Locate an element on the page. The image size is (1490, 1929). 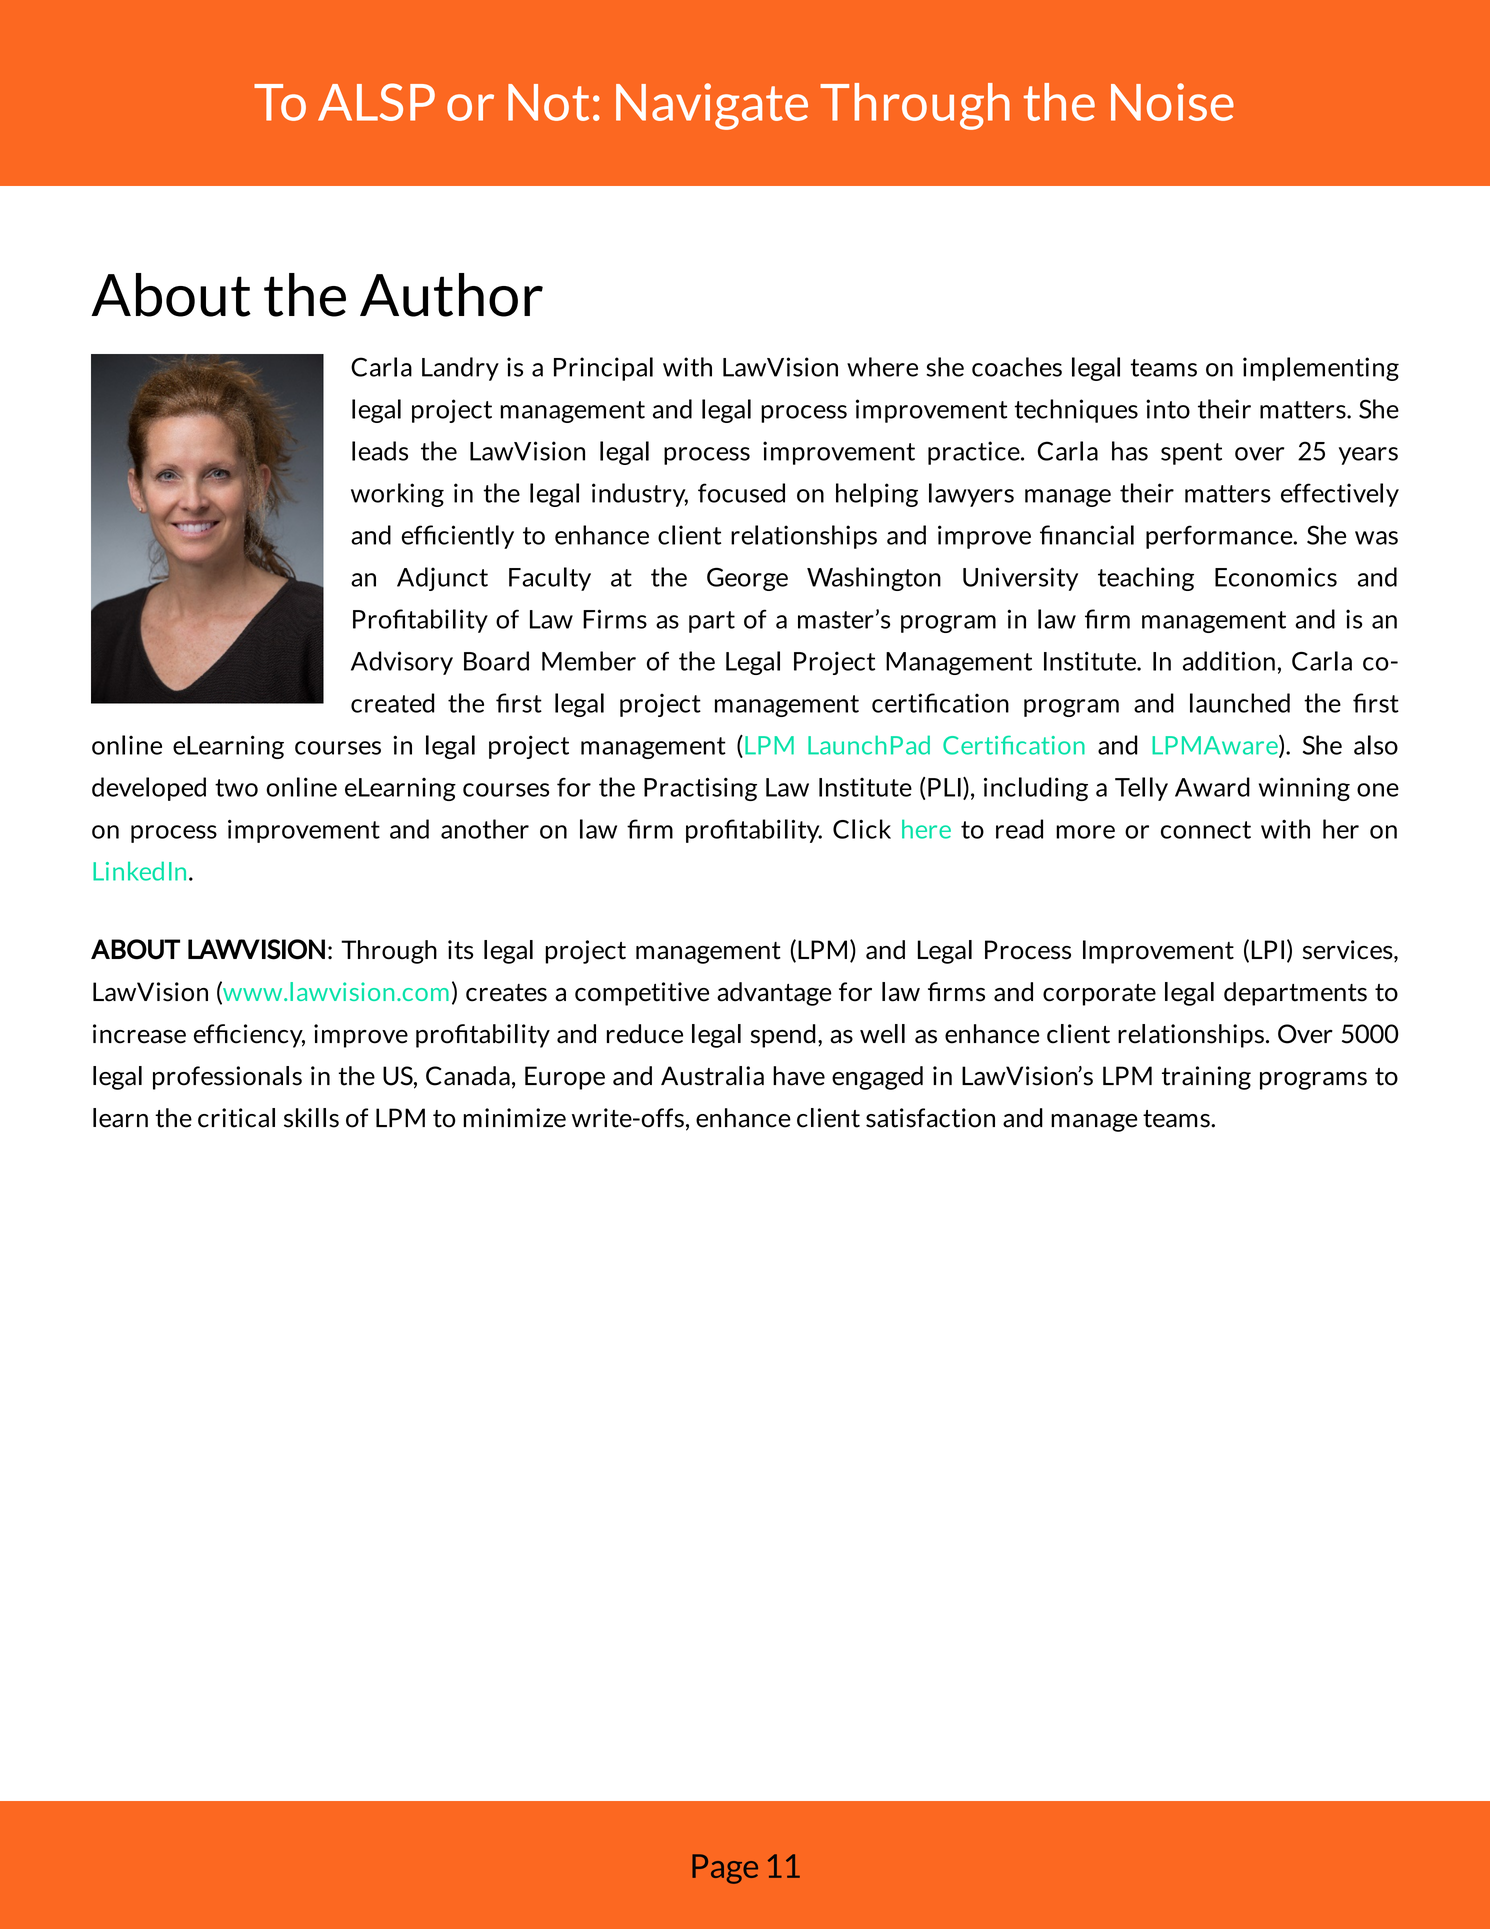
Author is located at coordinates (451, 295).
